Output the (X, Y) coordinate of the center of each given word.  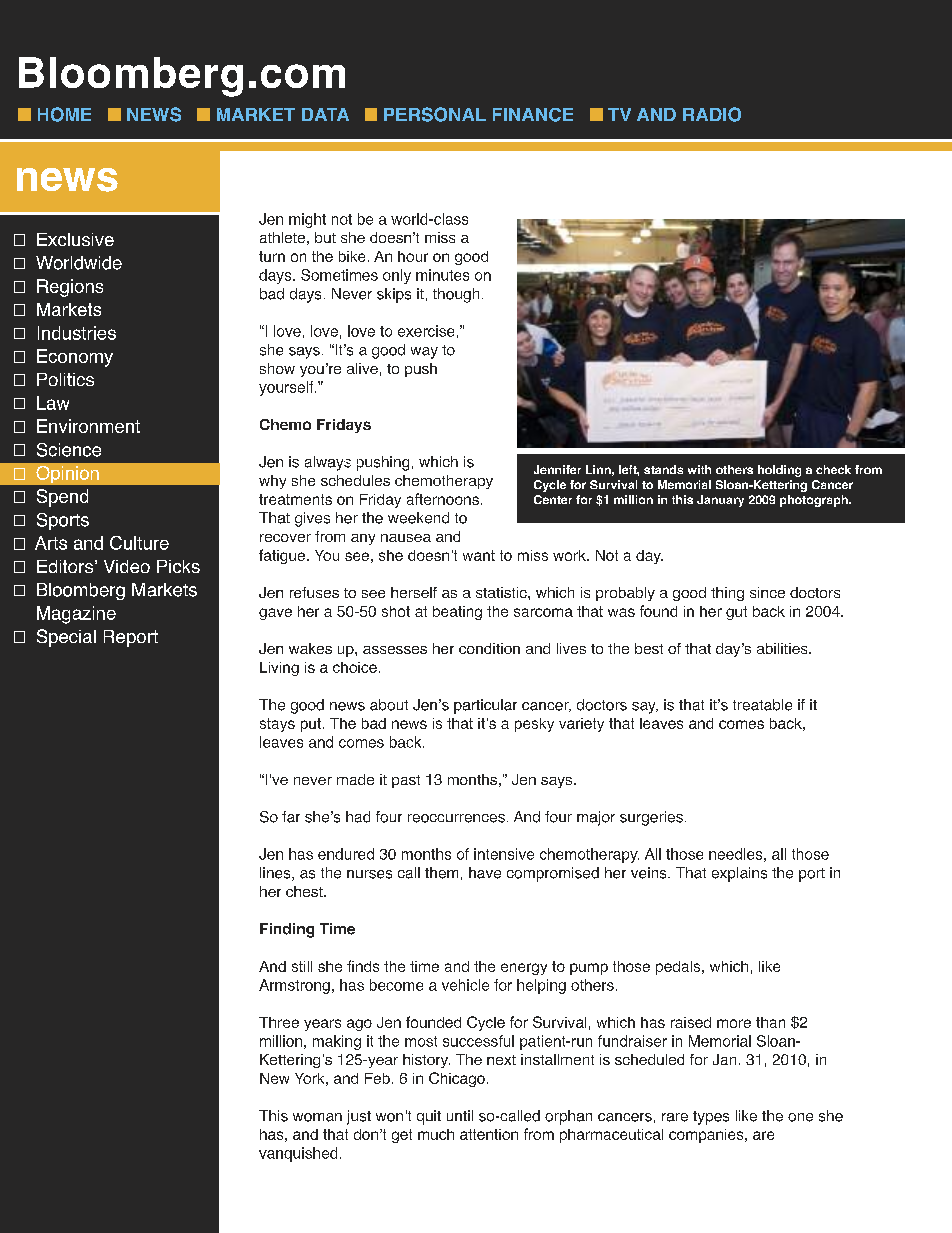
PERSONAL (435, 114)
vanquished (298, 1154)
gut (736, 613)
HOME (64, 114)
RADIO (712, 114)
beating (457, 613)
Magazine (76, 615)
